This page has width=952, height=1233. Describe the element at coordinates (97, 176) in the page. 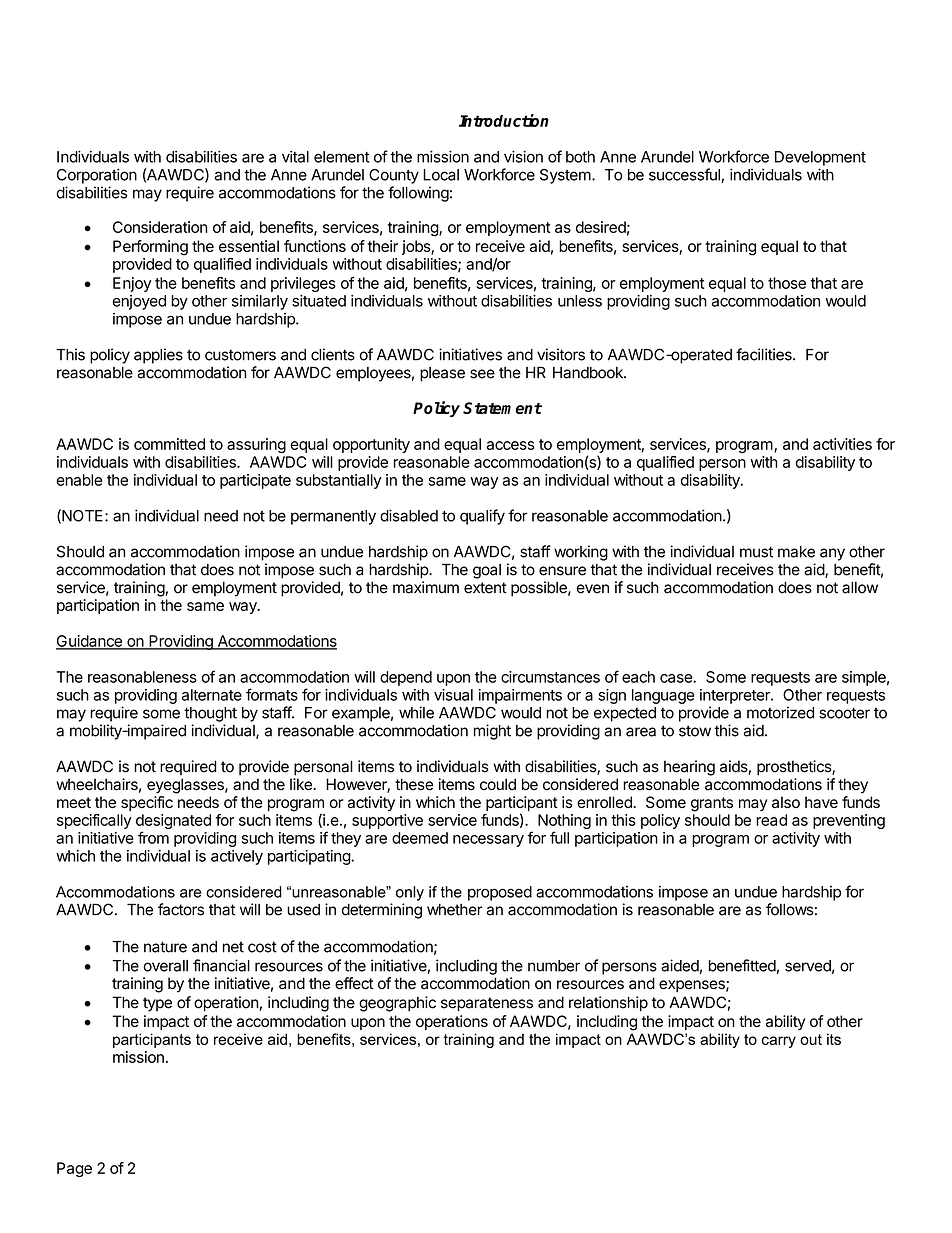

I see `Corporation` at that location.
